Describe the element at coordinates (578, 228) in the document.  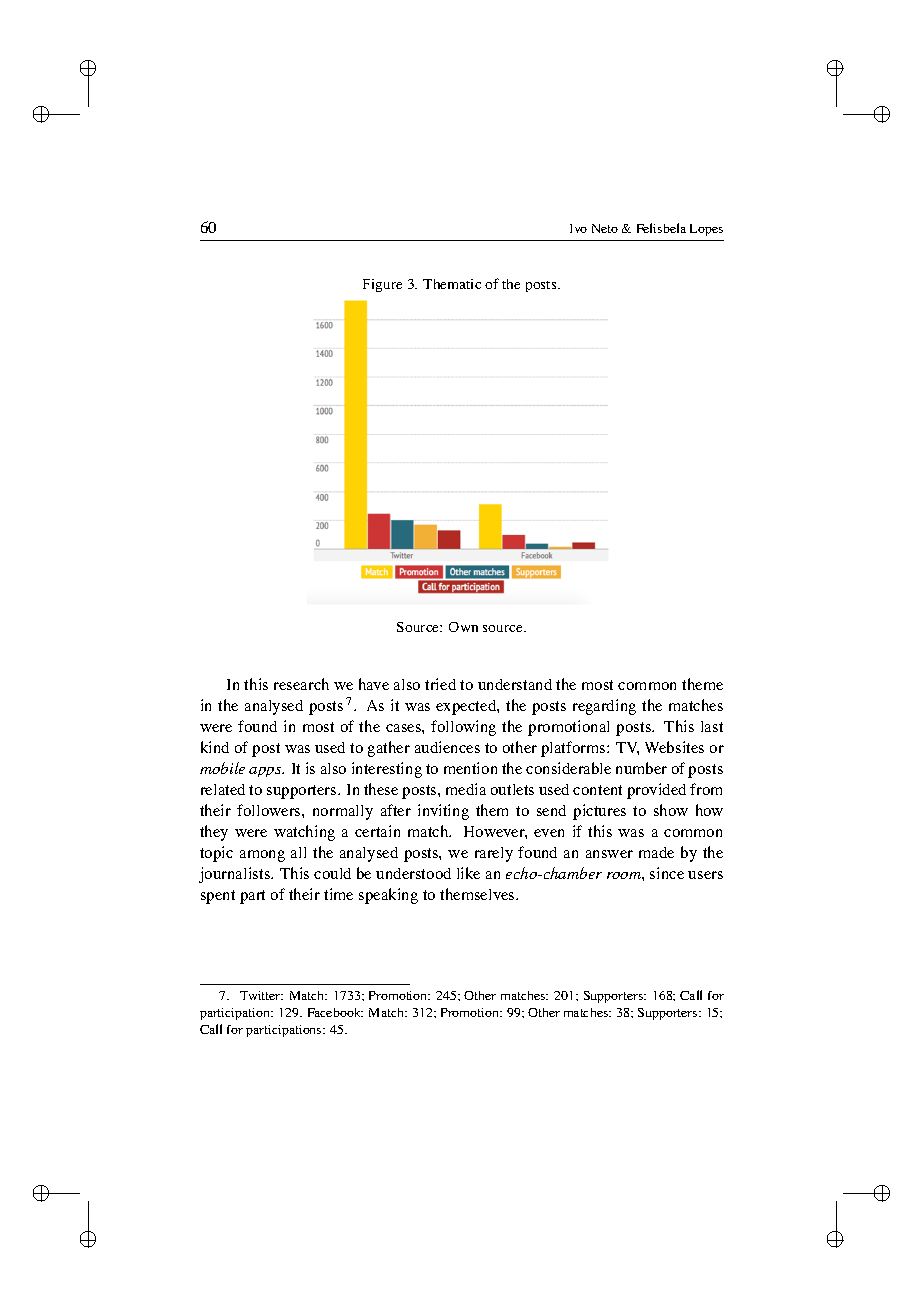
I see `Ivo` at that location.
